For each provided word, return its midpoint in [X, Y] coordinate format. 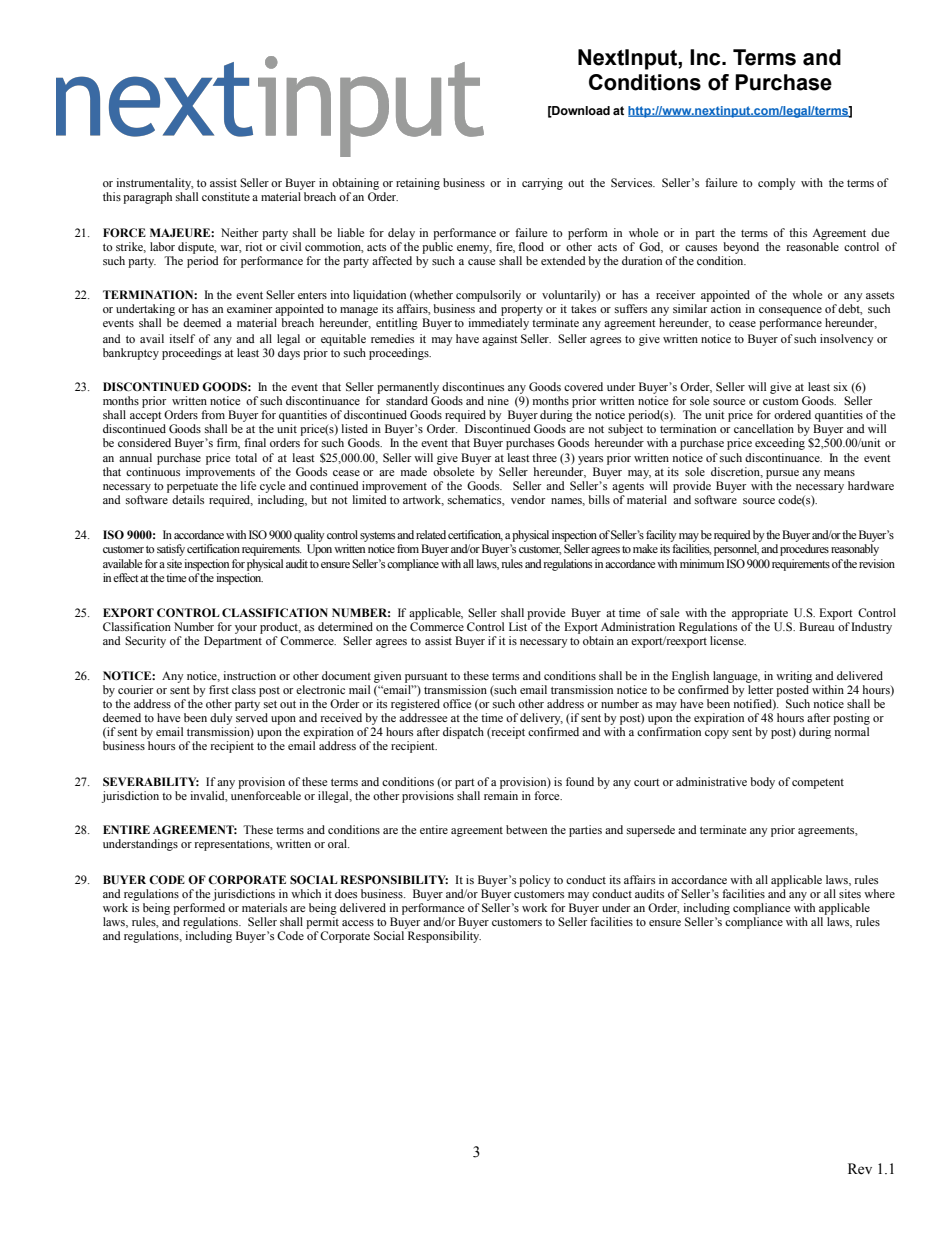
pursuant [426, 678]
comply [777, 184]
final [255, 442]
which [306, 893]
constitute [226, 196]
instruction [249, 675]
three [544, 457]
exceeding [780, 444]
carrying [542, 184]
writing [794, 677]
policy [535, 881]
